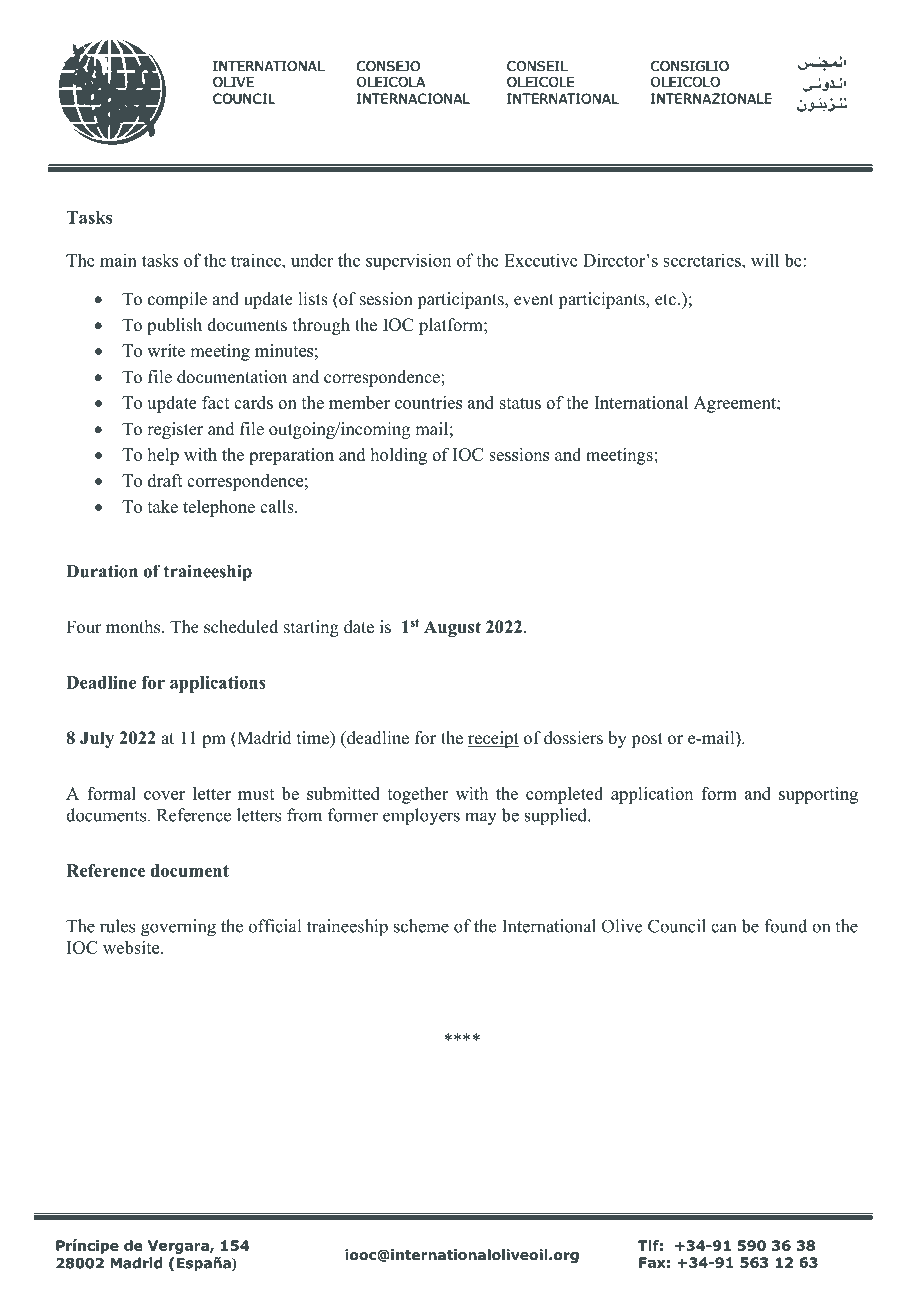 The image size is (924, 1307). Describe the element at coordinates (178, 928) in the screenshot. I see `governing` at that location.
